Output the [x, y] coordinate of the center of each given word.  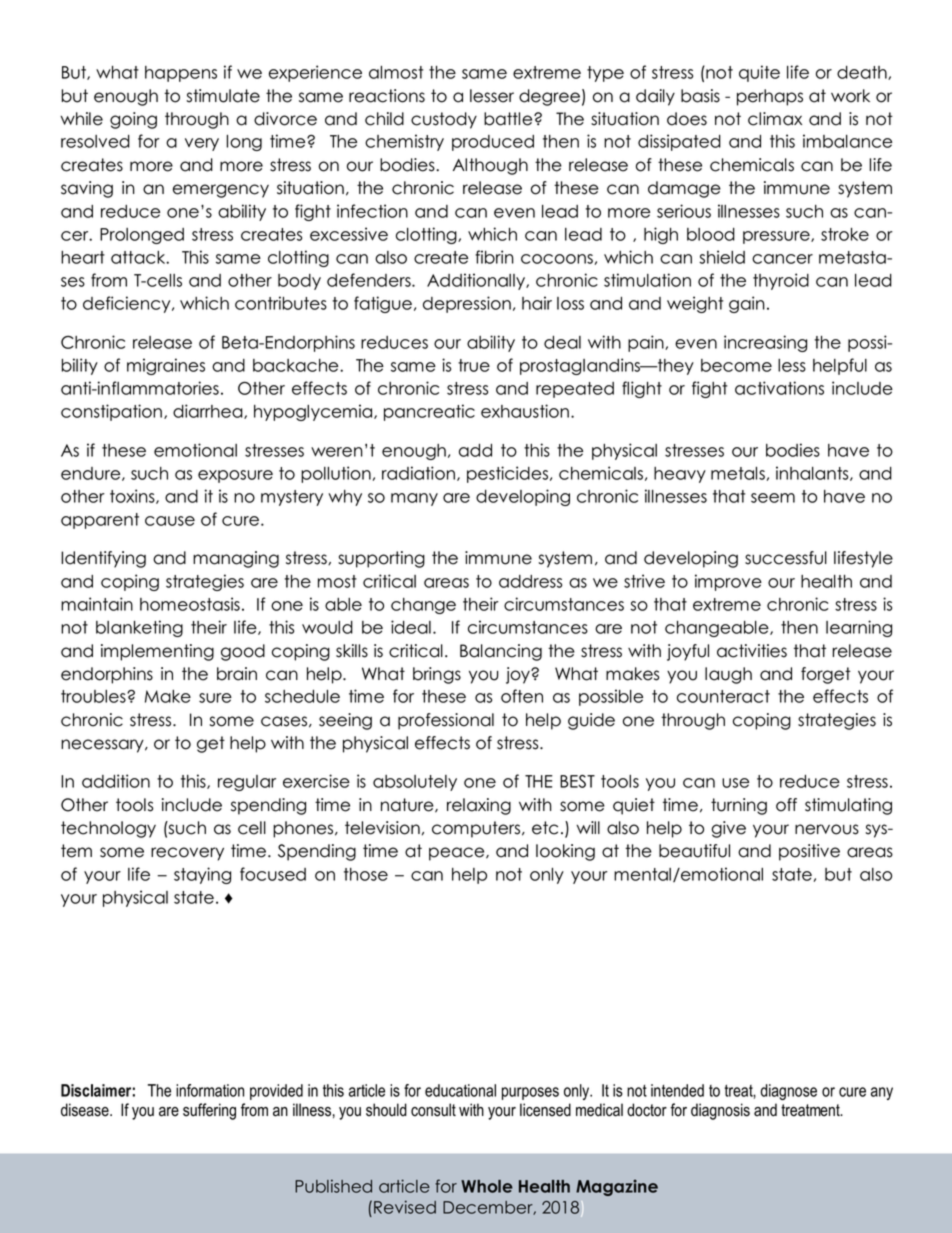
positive [809, 852]
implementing [157, 652]
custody [444, 120]
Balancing [501, 652]
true [474, 365]
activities [752, 651]
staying [202, 875]
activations [779, 388]
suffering [209, 1111]
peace [458, 854]
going [133, 120]
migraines [166, 366]
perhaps [770, 97]
